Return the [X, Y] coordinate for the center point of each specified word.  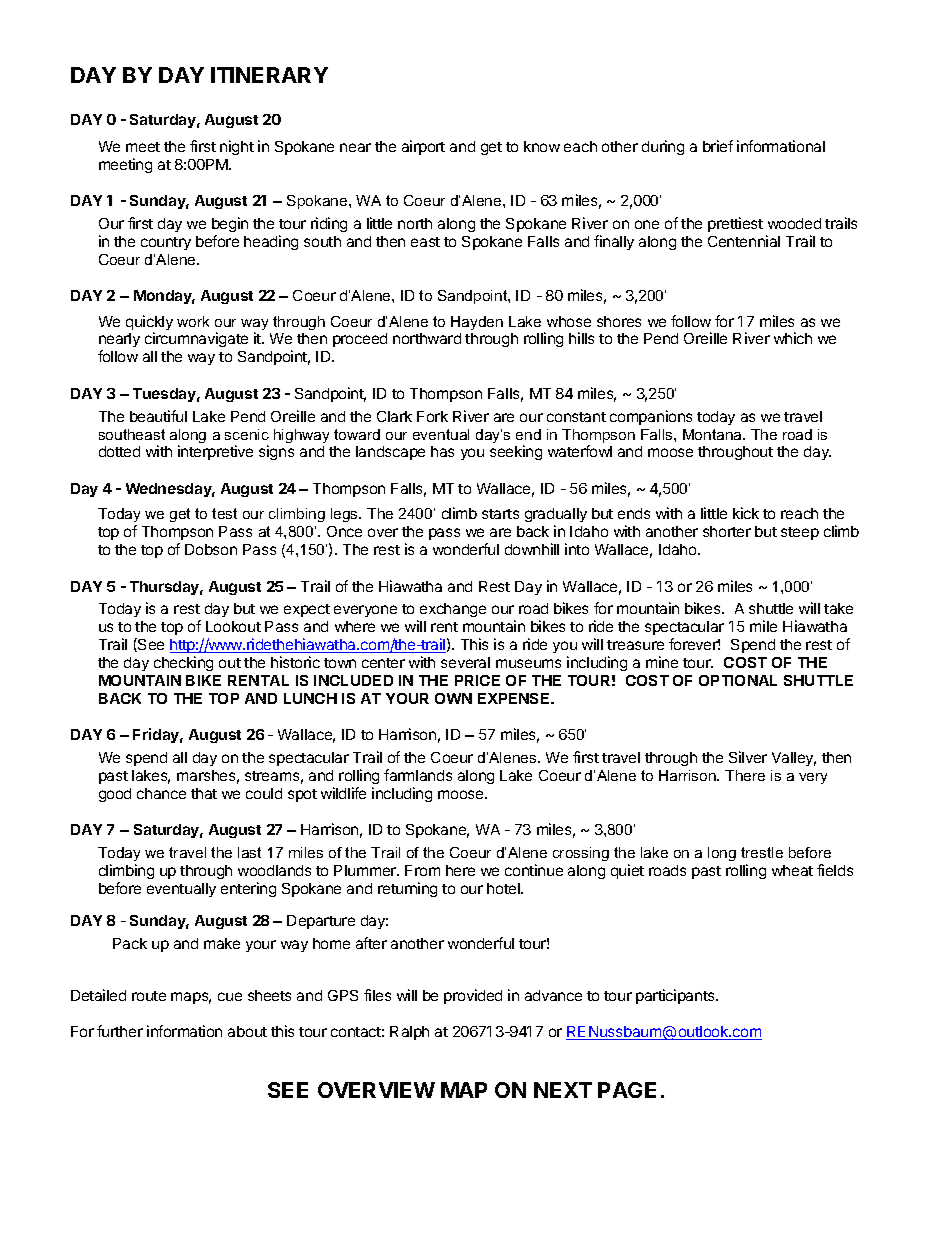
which [793, 338]
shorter [727, 531]
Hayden [477, 323]
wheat [792, 870]
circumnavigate [196, 339]
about [247, 1031]
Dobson [211, 549]
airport [423, 147]
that [204, 793]
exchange [453, 610]
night [237, 147]
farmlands [418, 775]
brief [718, 146]
